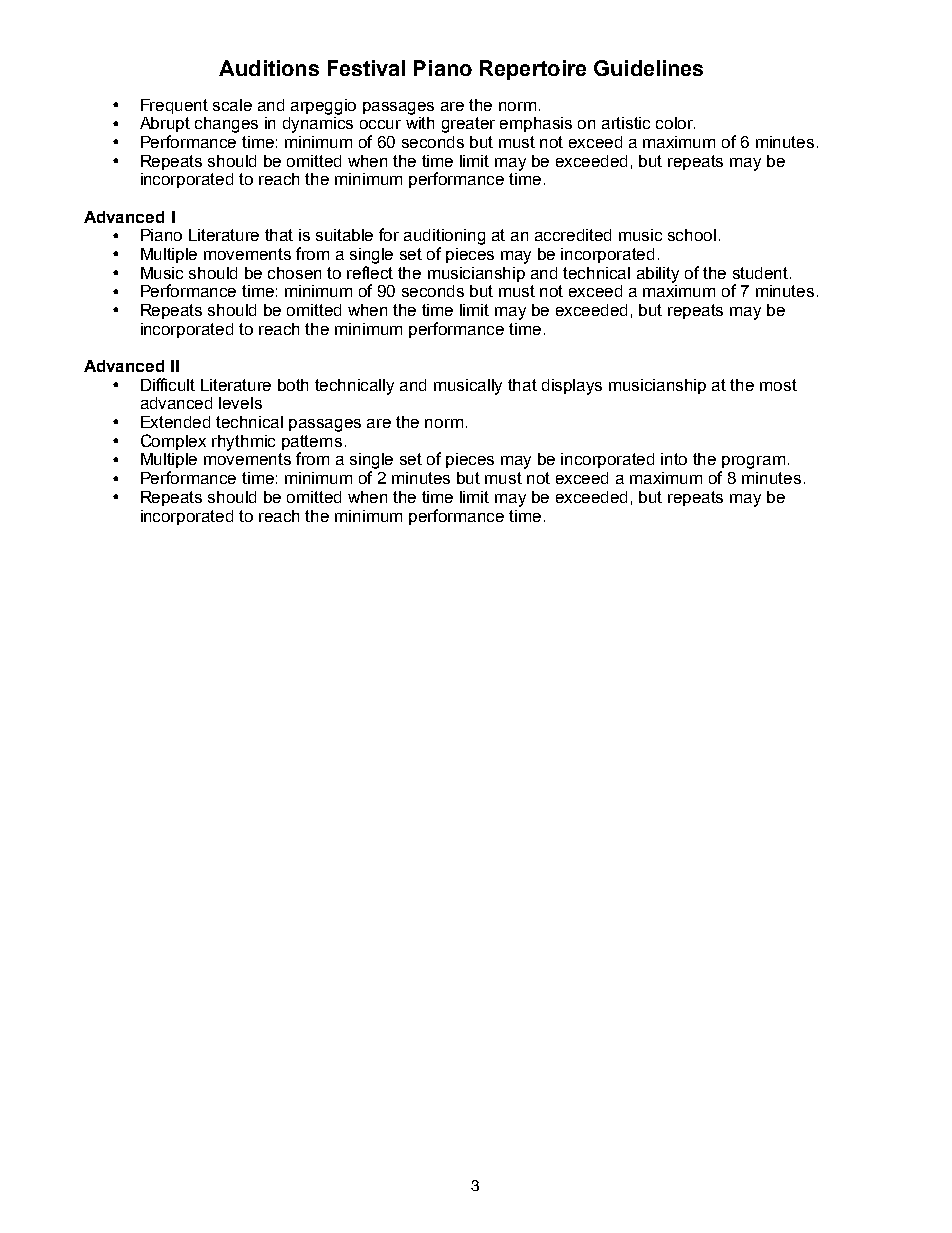 The height and width of the document is (1233, 952). What do you see at coordinates (648, 68) in the document?
I see `Guidelines` at bounding box center [648, 68].
